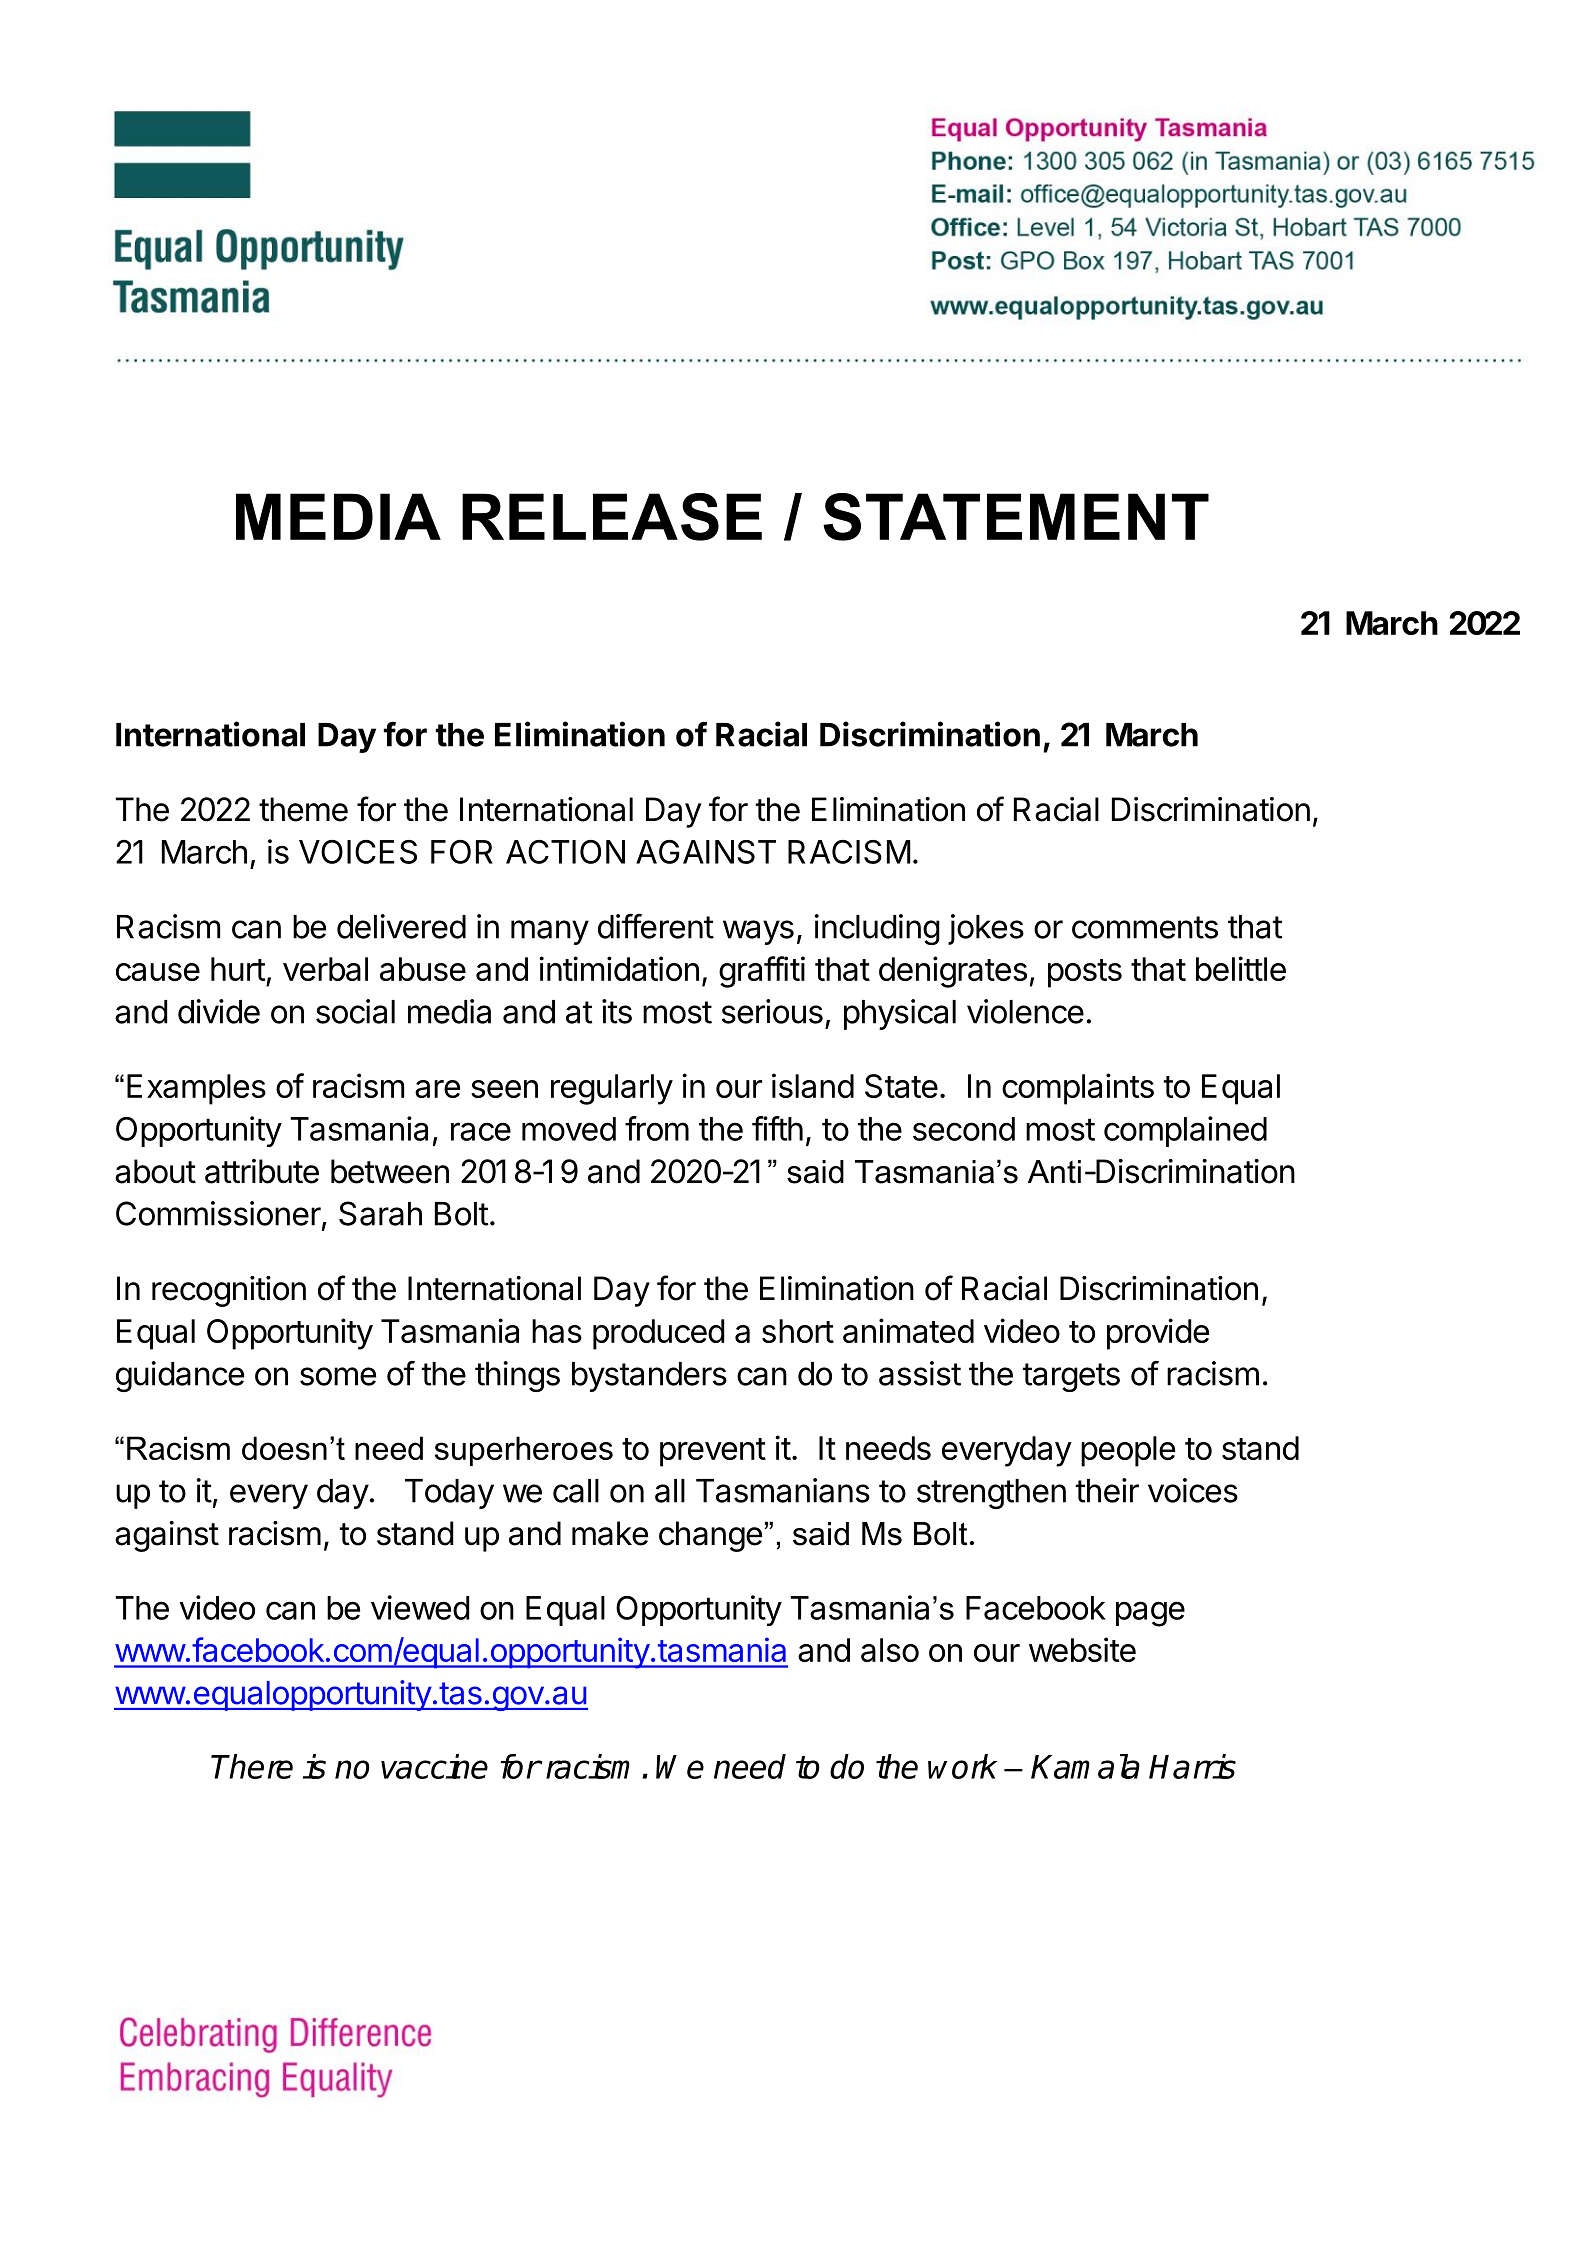 The height and width of the image is (2255, 1595). I want to click on from, so click(657, 1128).
